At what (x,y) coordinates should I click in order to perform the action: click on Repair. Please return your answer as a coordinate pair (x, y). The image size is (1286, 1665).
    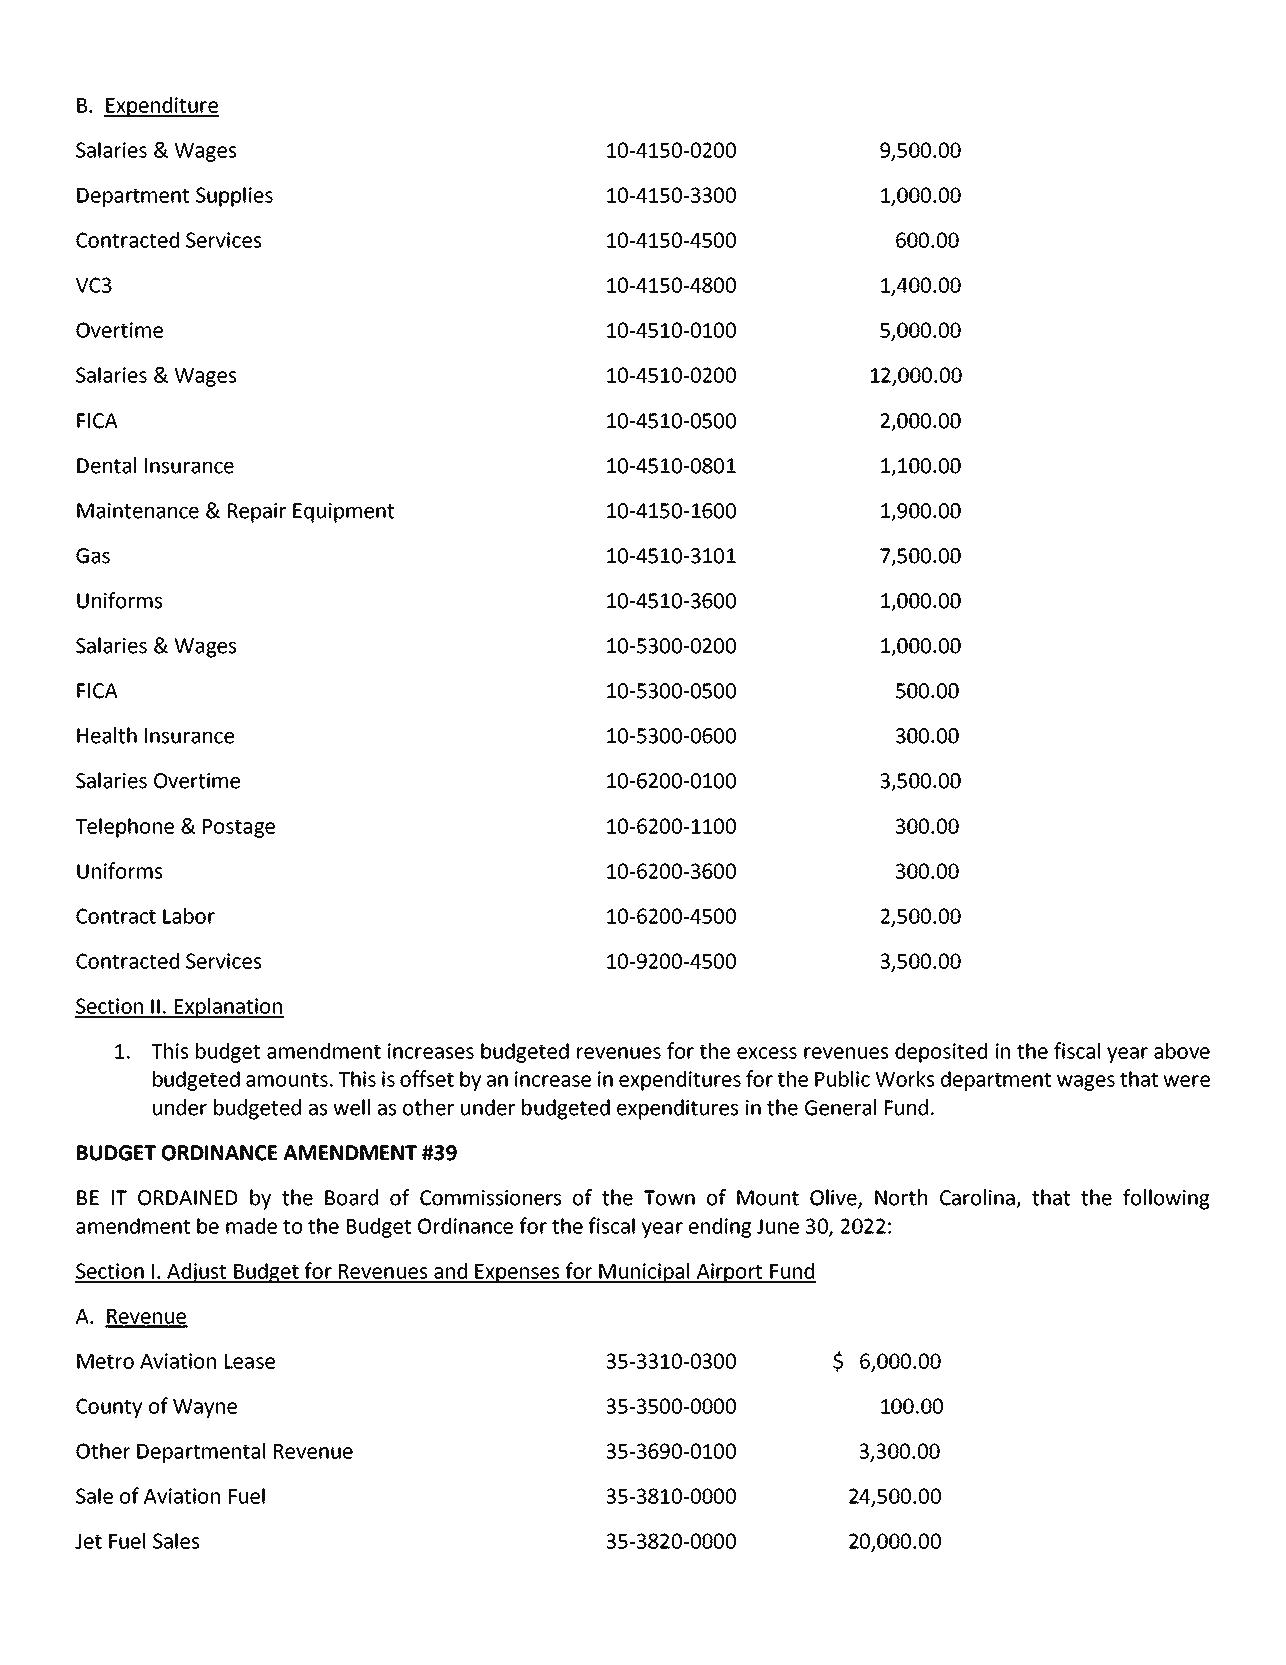
    Looking at the image, I should click on (257, 513).
